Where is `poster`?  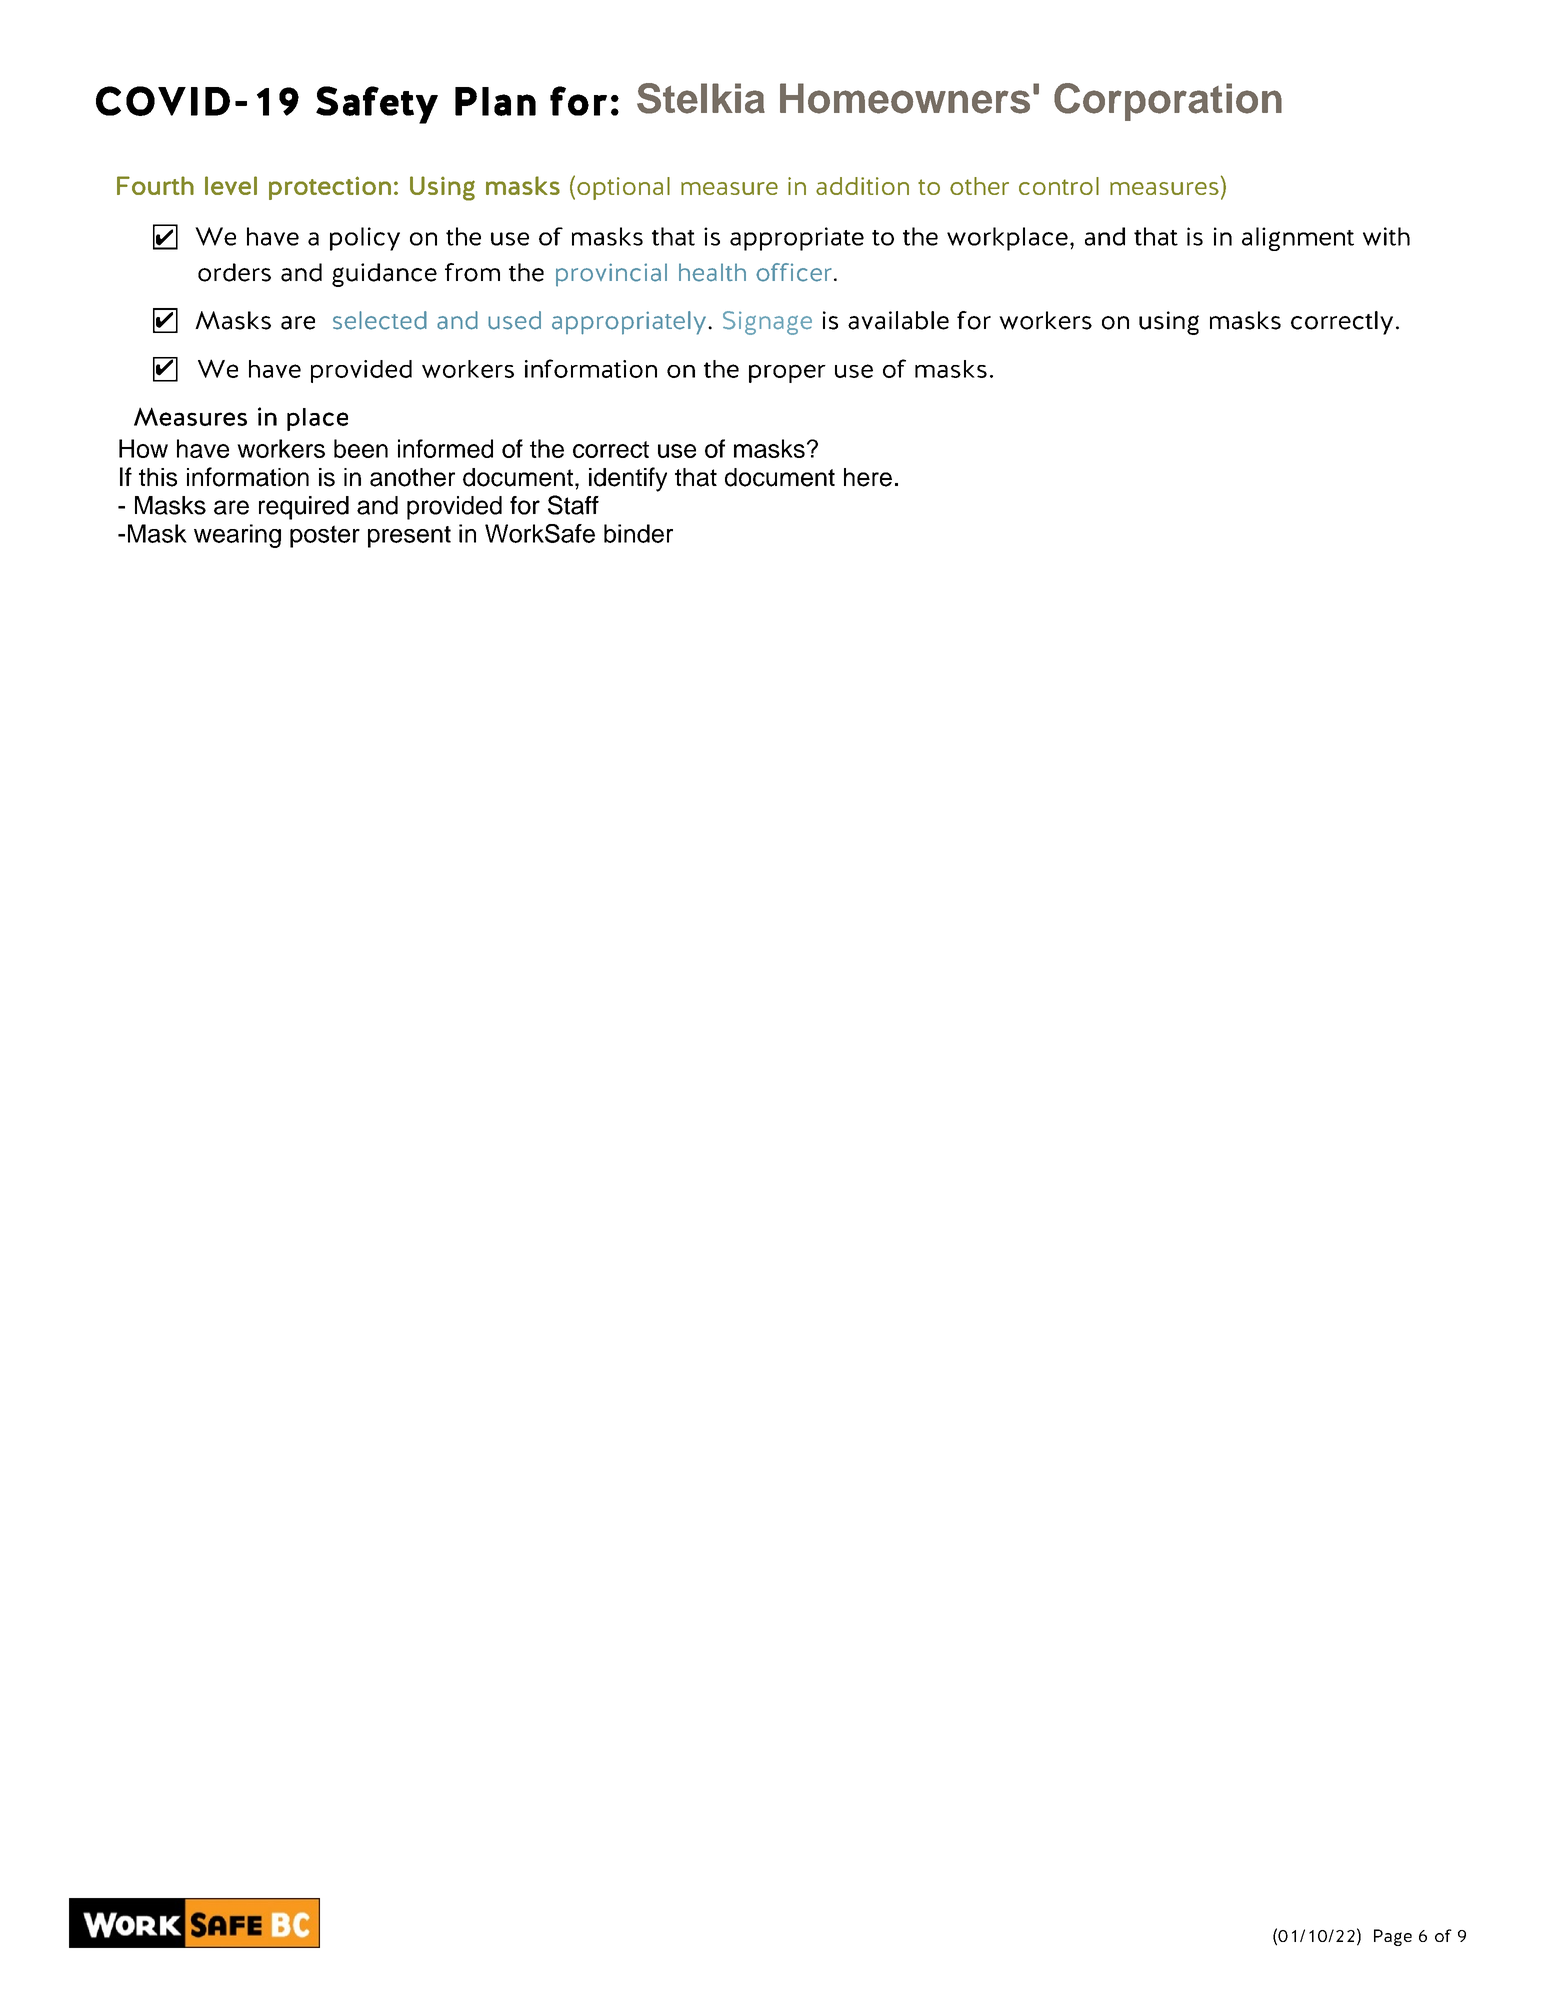
poster is located at coordinates (325, 536).
